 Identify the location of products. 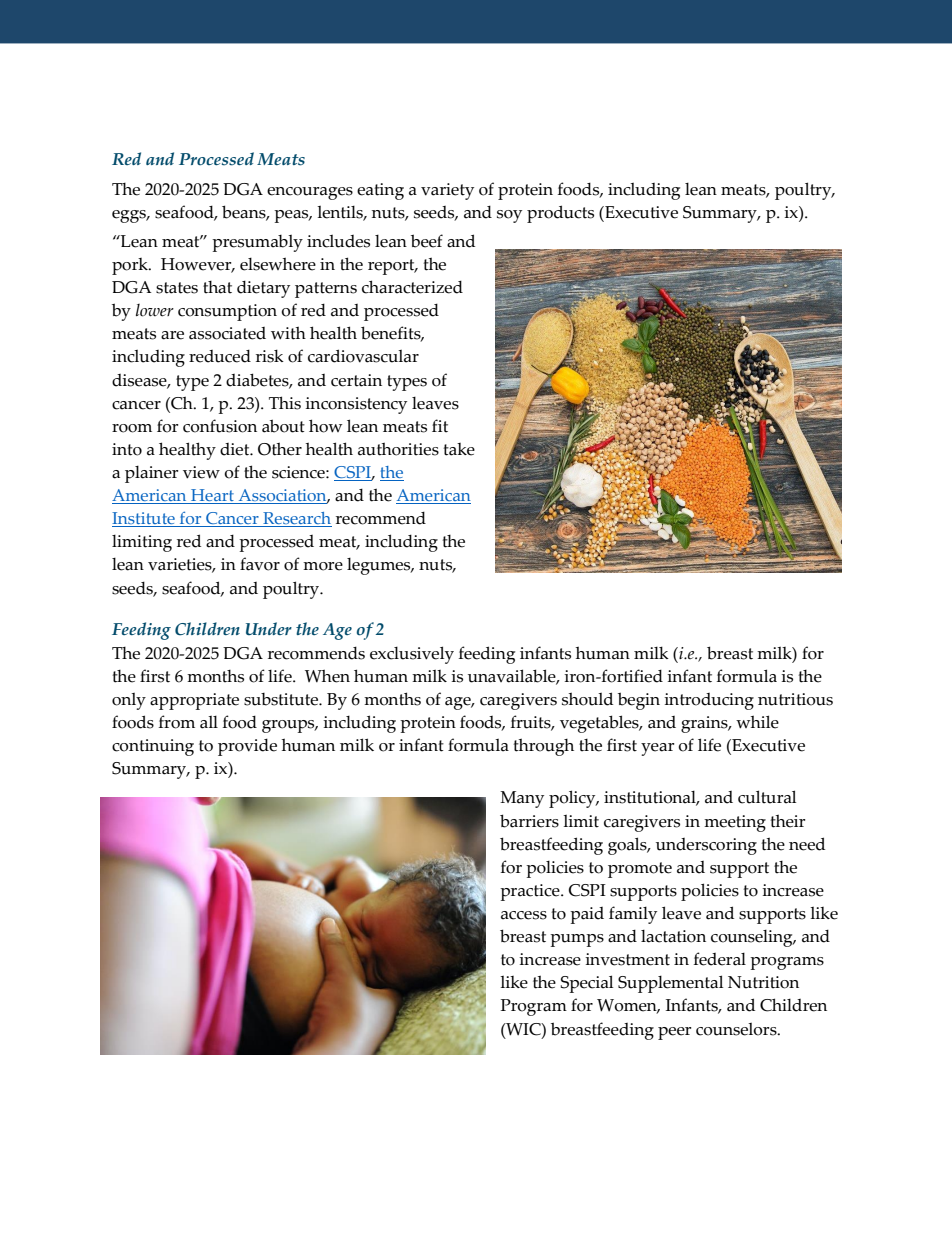
(560, 214).
